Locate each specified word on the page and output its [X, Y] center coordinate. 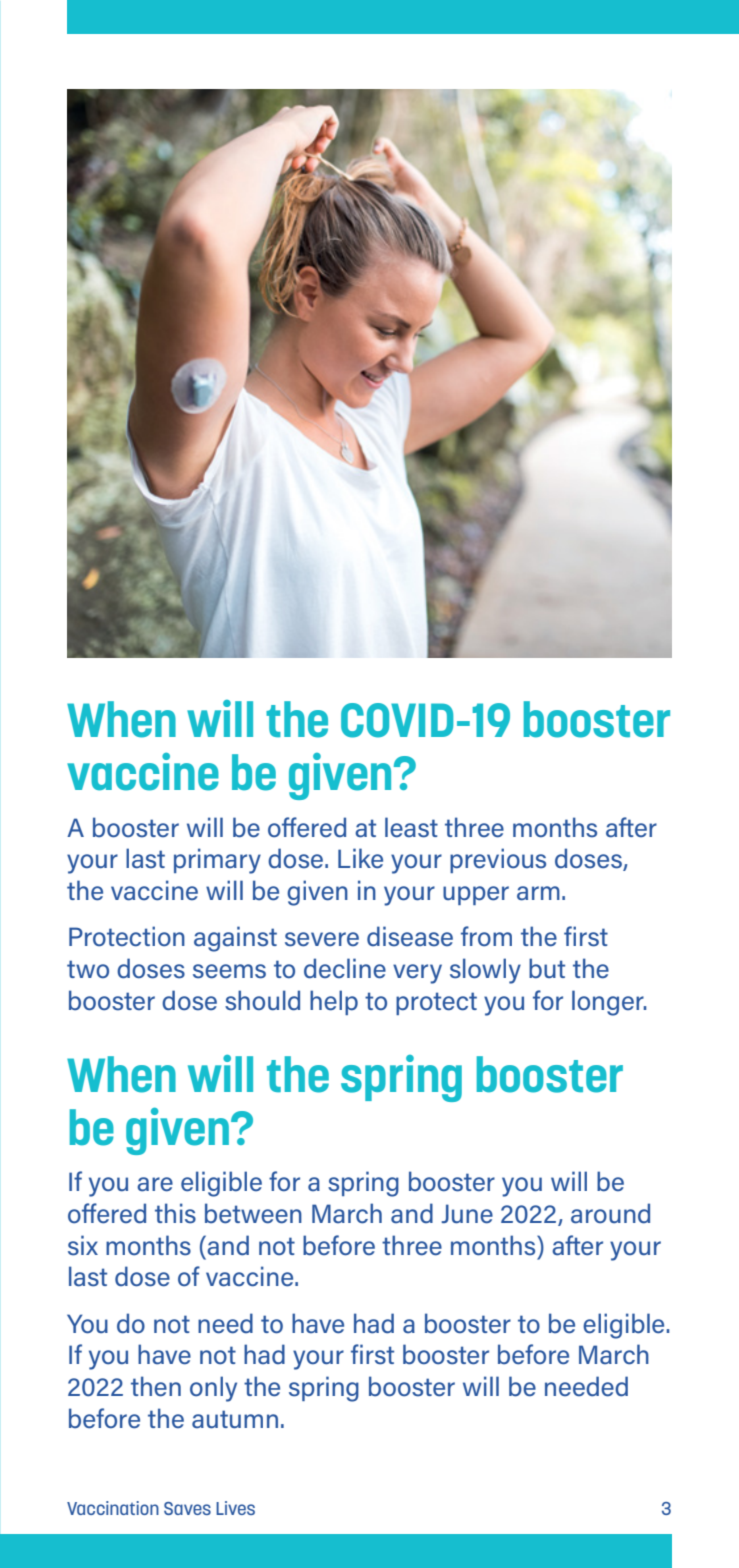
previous [498, 860]
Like [360, 858]
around [610, 1213]
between [253, 1213]
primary [217, 861]
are [155, 1184]
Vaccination [113, 1508]
